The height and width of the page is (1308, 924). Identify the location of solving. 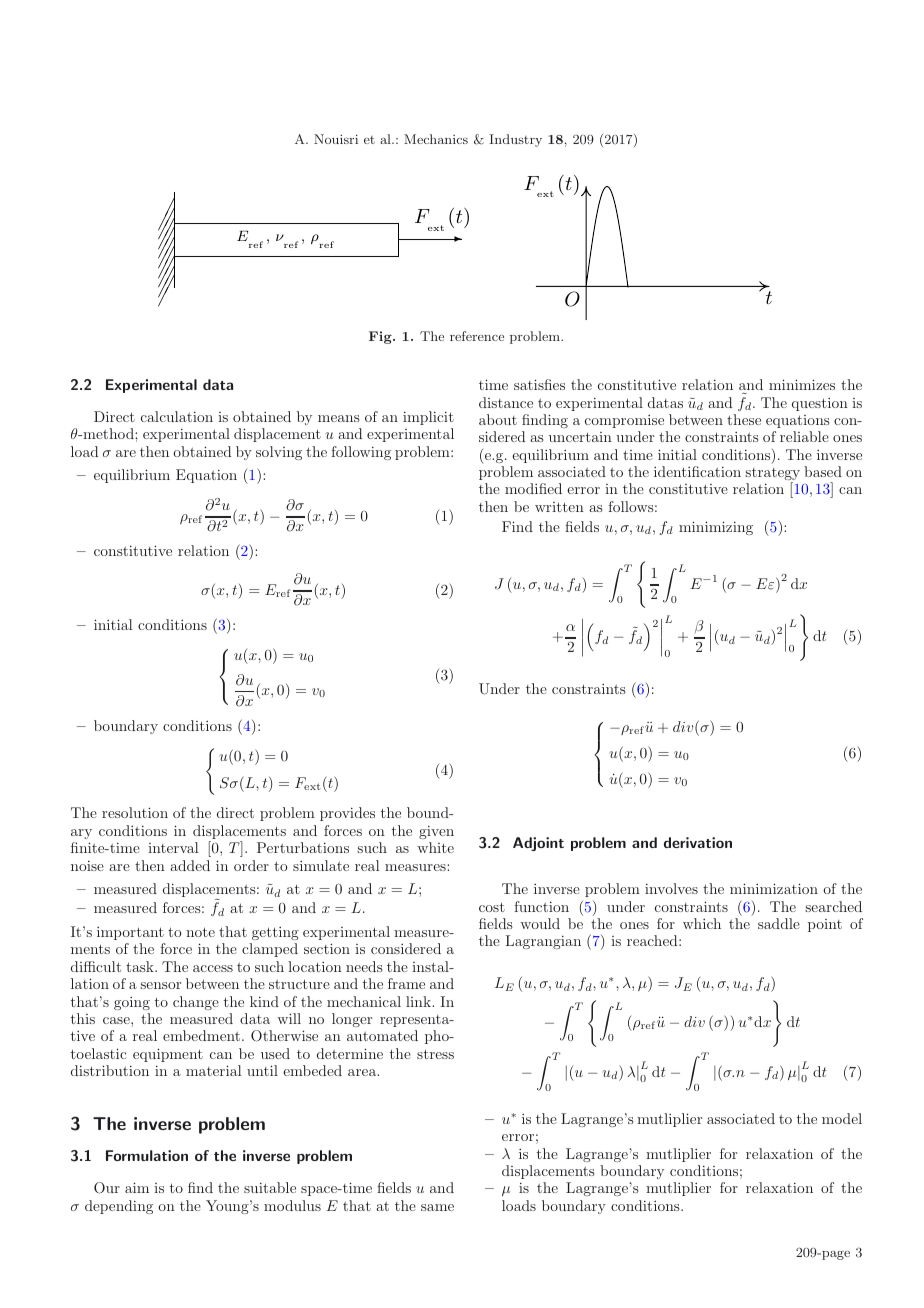
(279, 453).
